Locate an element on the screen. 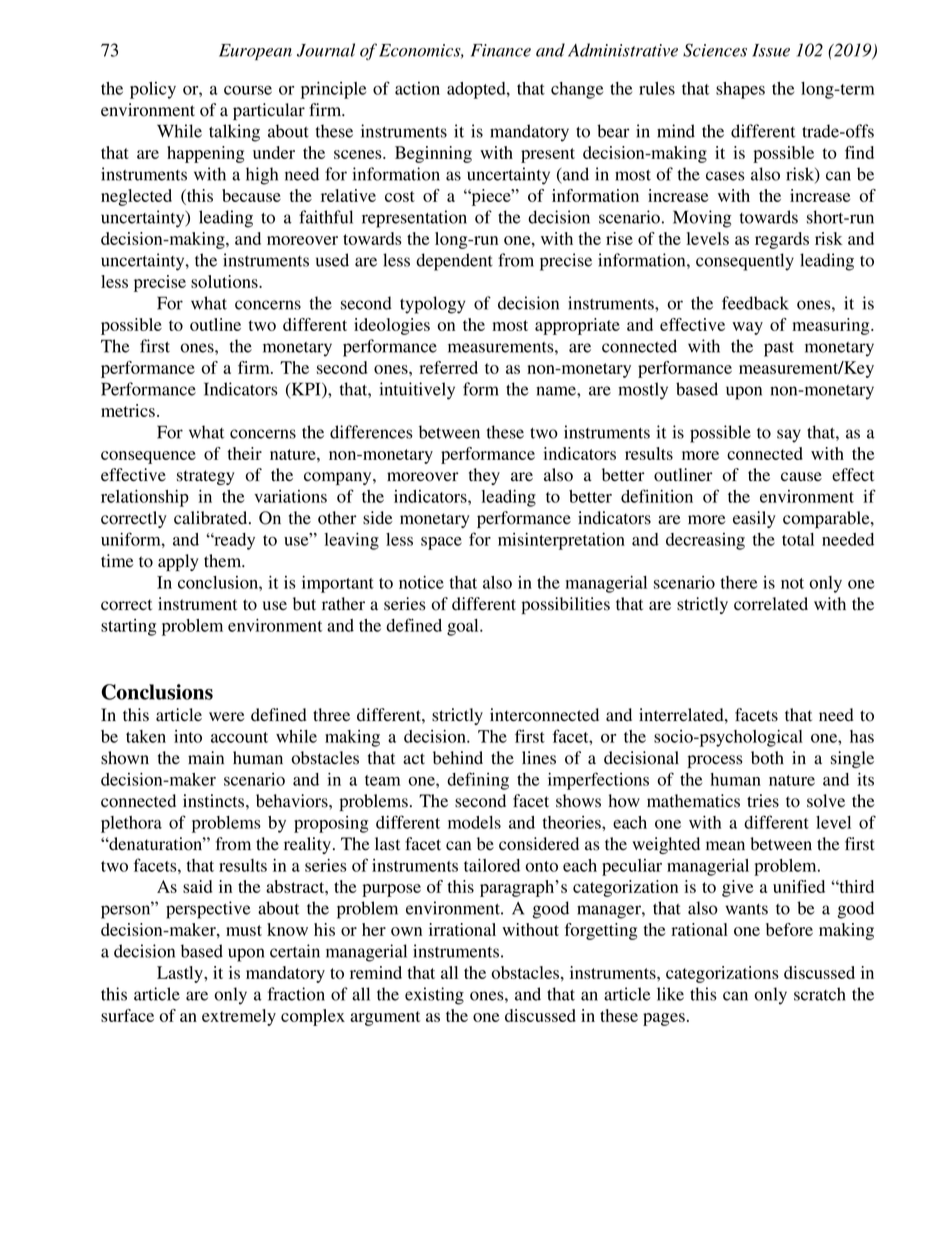 This screenshot has height=1233, width=952. were is located at coordinates (227, 717).
